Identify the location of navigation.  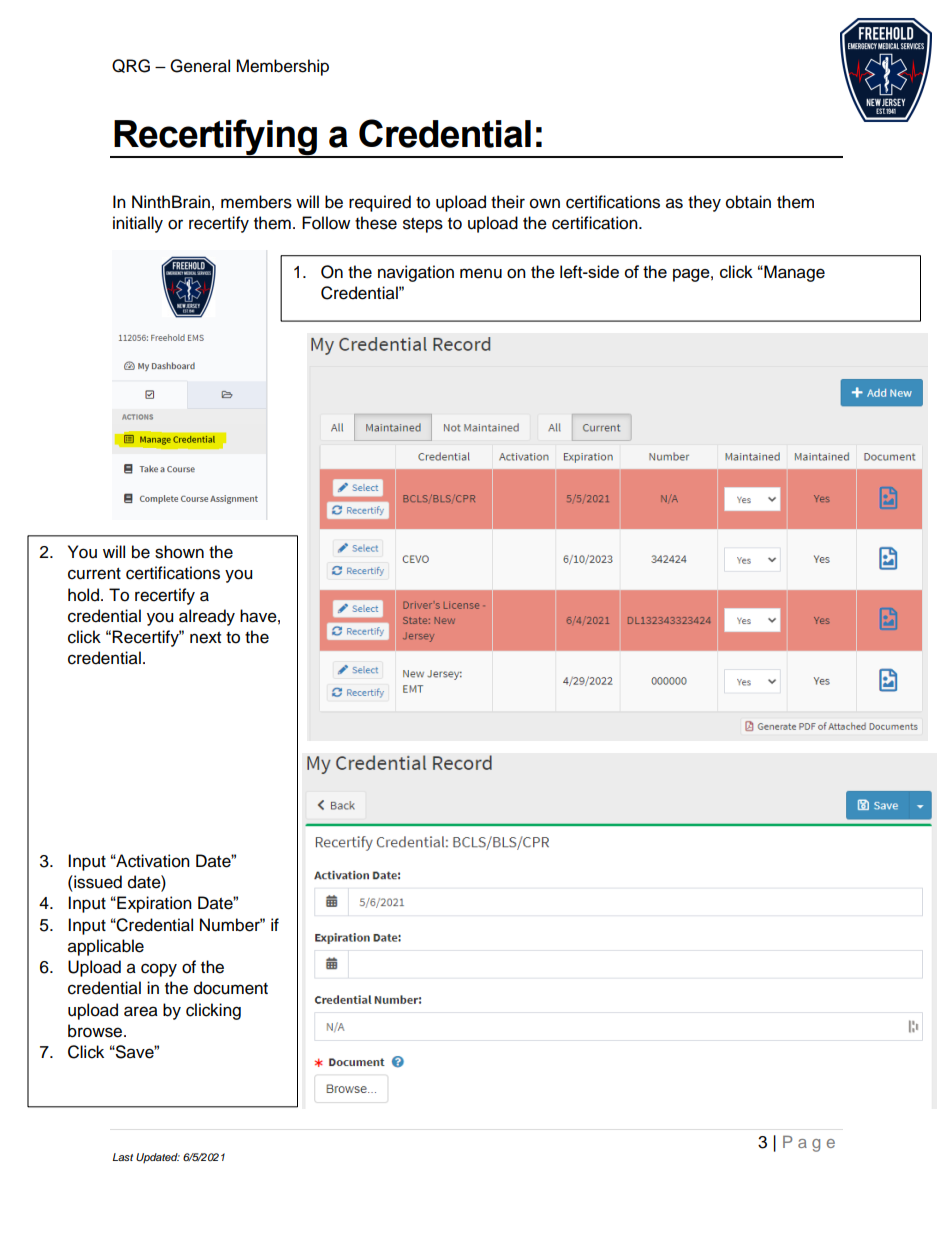
(416, 273).
